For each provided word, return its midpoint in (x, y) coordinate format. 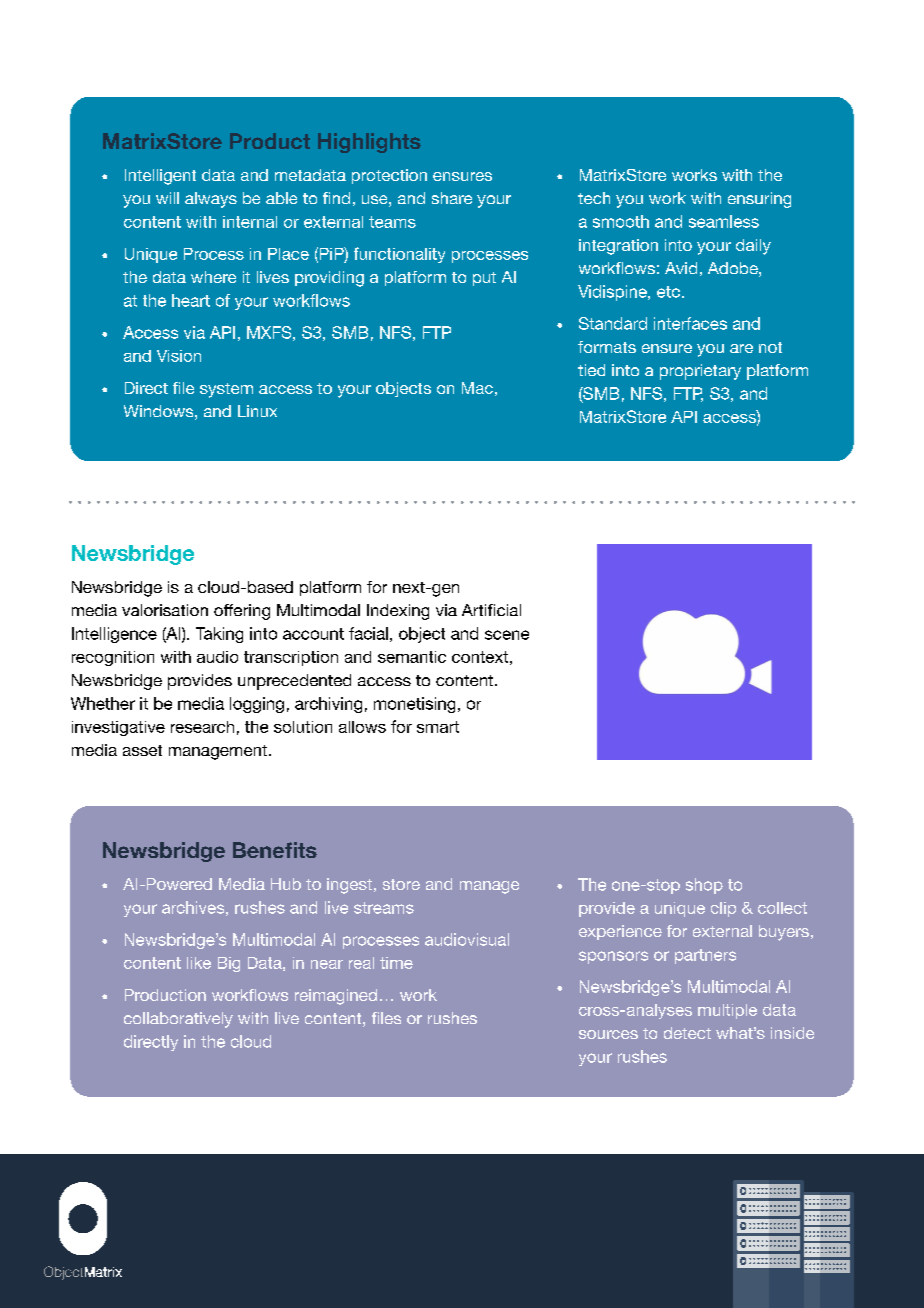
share (452, 198)
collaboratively (178, 1020)
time (396, 963)
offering (242, 612)
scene (507, 635)
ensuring (759, 200)
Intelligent (160, 177)
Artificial (491, 610)
